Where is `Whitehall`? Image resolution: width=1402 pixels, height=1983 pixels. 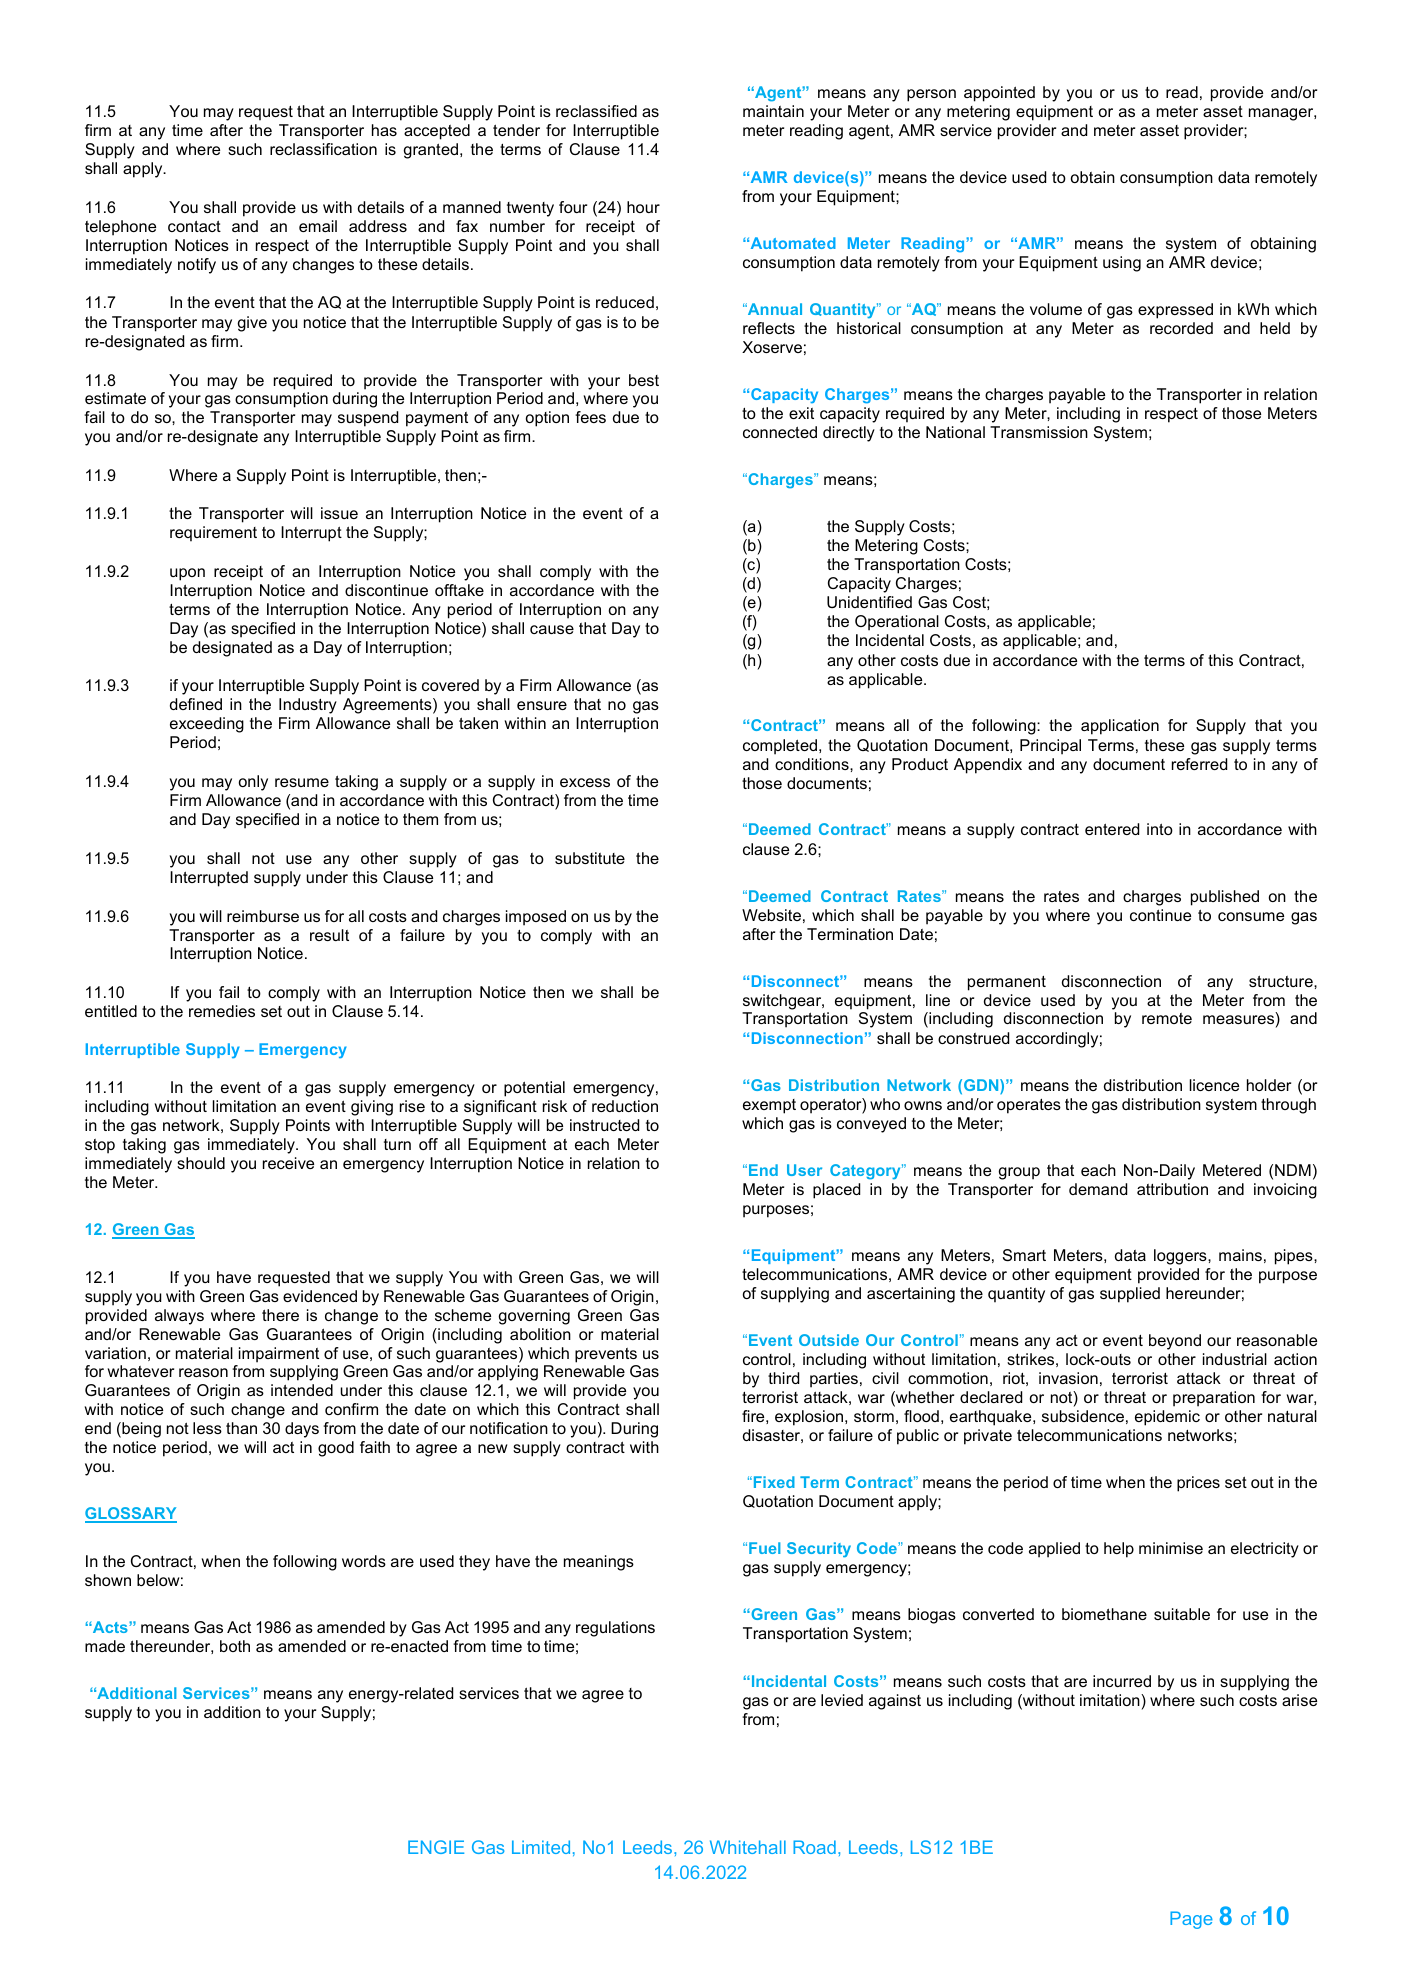 Whitehall is located at coordinates (748, 1847).
